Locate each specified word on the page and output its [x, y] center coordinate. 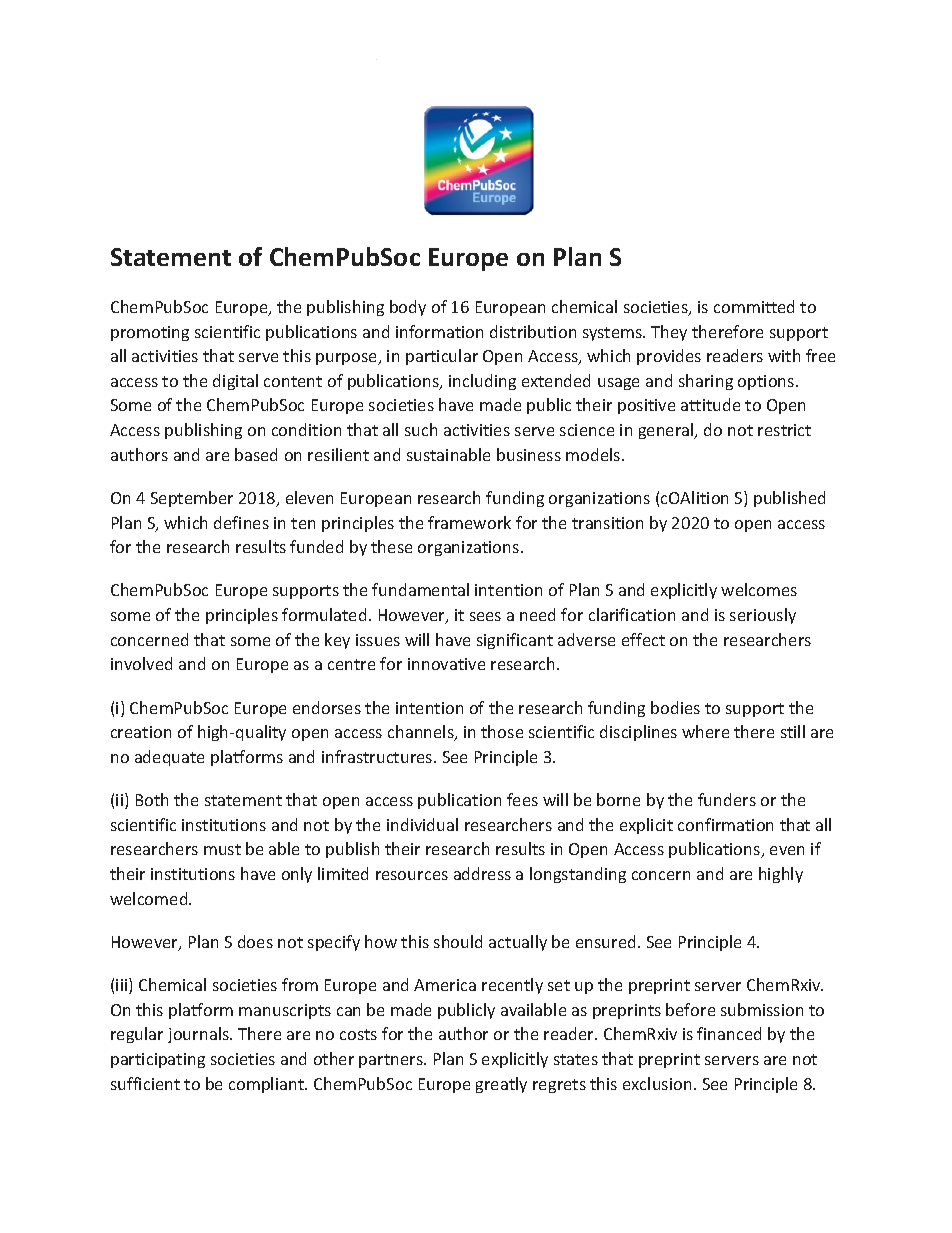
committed [754, 306]
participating [158, 1060]
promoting [150, 333]
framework [469, 522]
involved [141, 663]
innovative [446, 664]
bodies [675, 707]
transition [607, 523]
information [439, 331]
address [482, 873]
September [192, 499]
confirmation [725, 824]
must [222, 849]
